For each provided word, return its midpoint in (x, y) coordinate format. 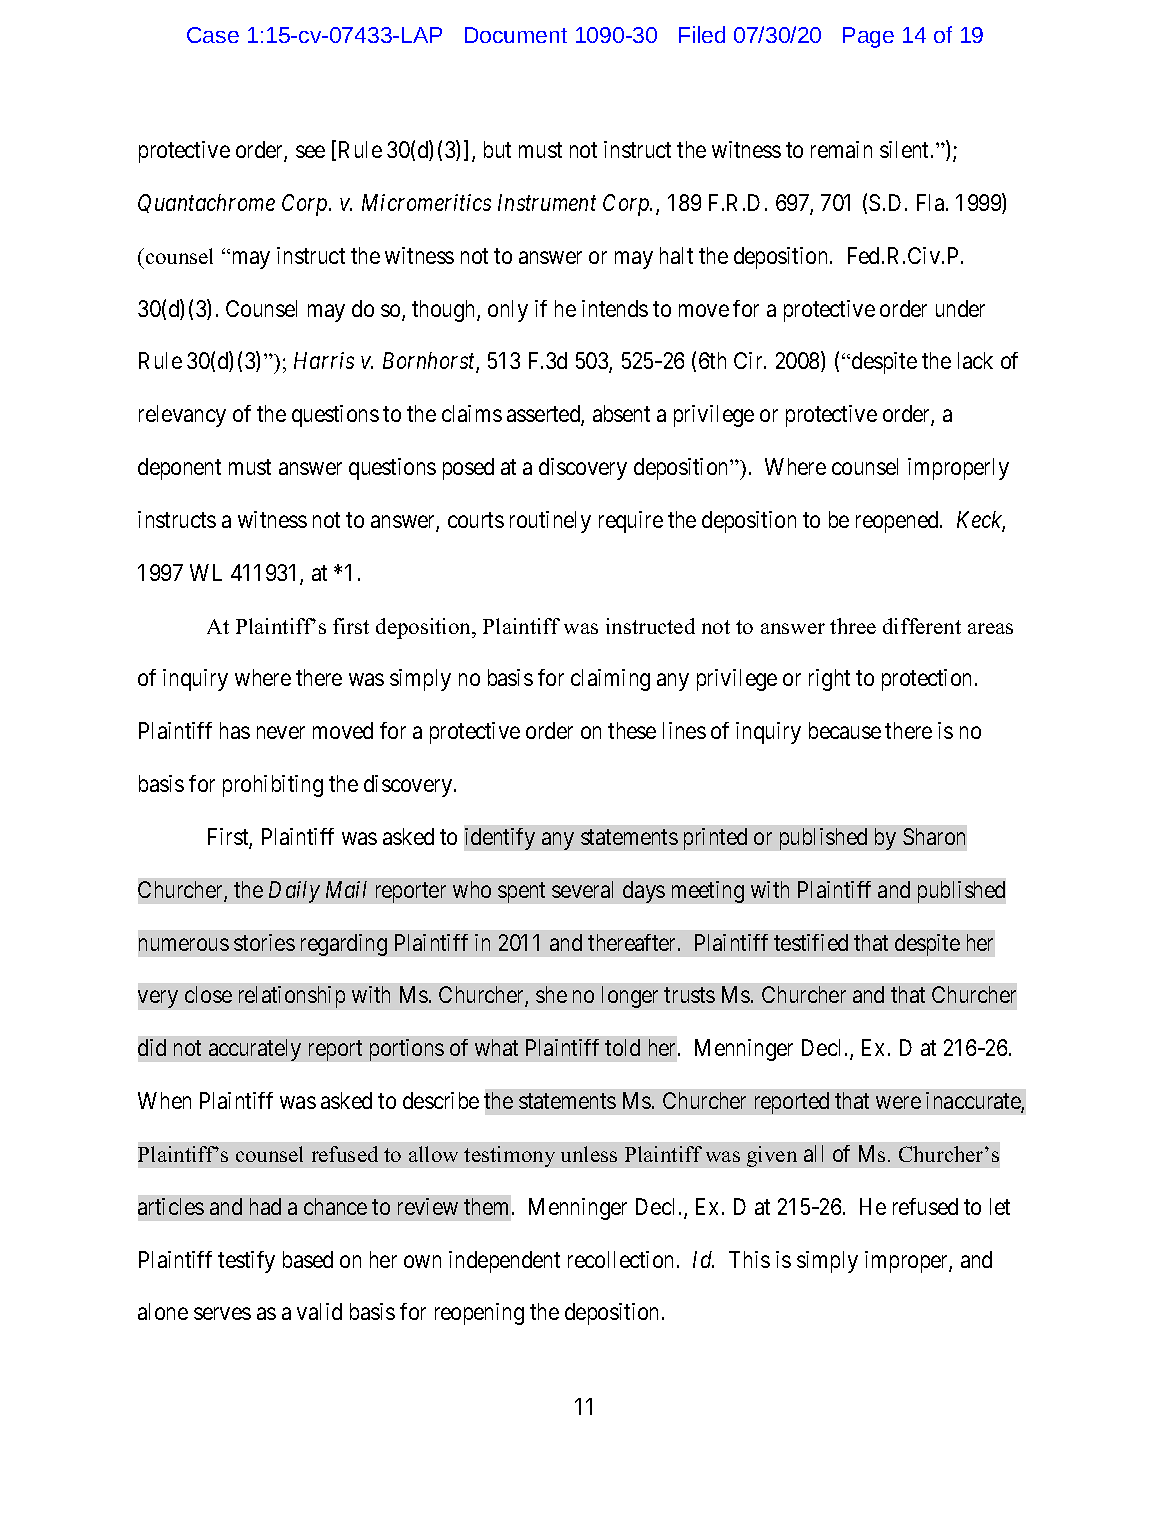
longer (630, 997)
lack (975, 360)
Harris (324, 360)
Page (868, 37)
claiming (610, 680)
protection (929, 680)
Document (516, 35)
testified (811, 942)
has (235, 730)
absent (621, 413)
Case (213, 35)
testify (246, 1262)
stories (264, 942)
